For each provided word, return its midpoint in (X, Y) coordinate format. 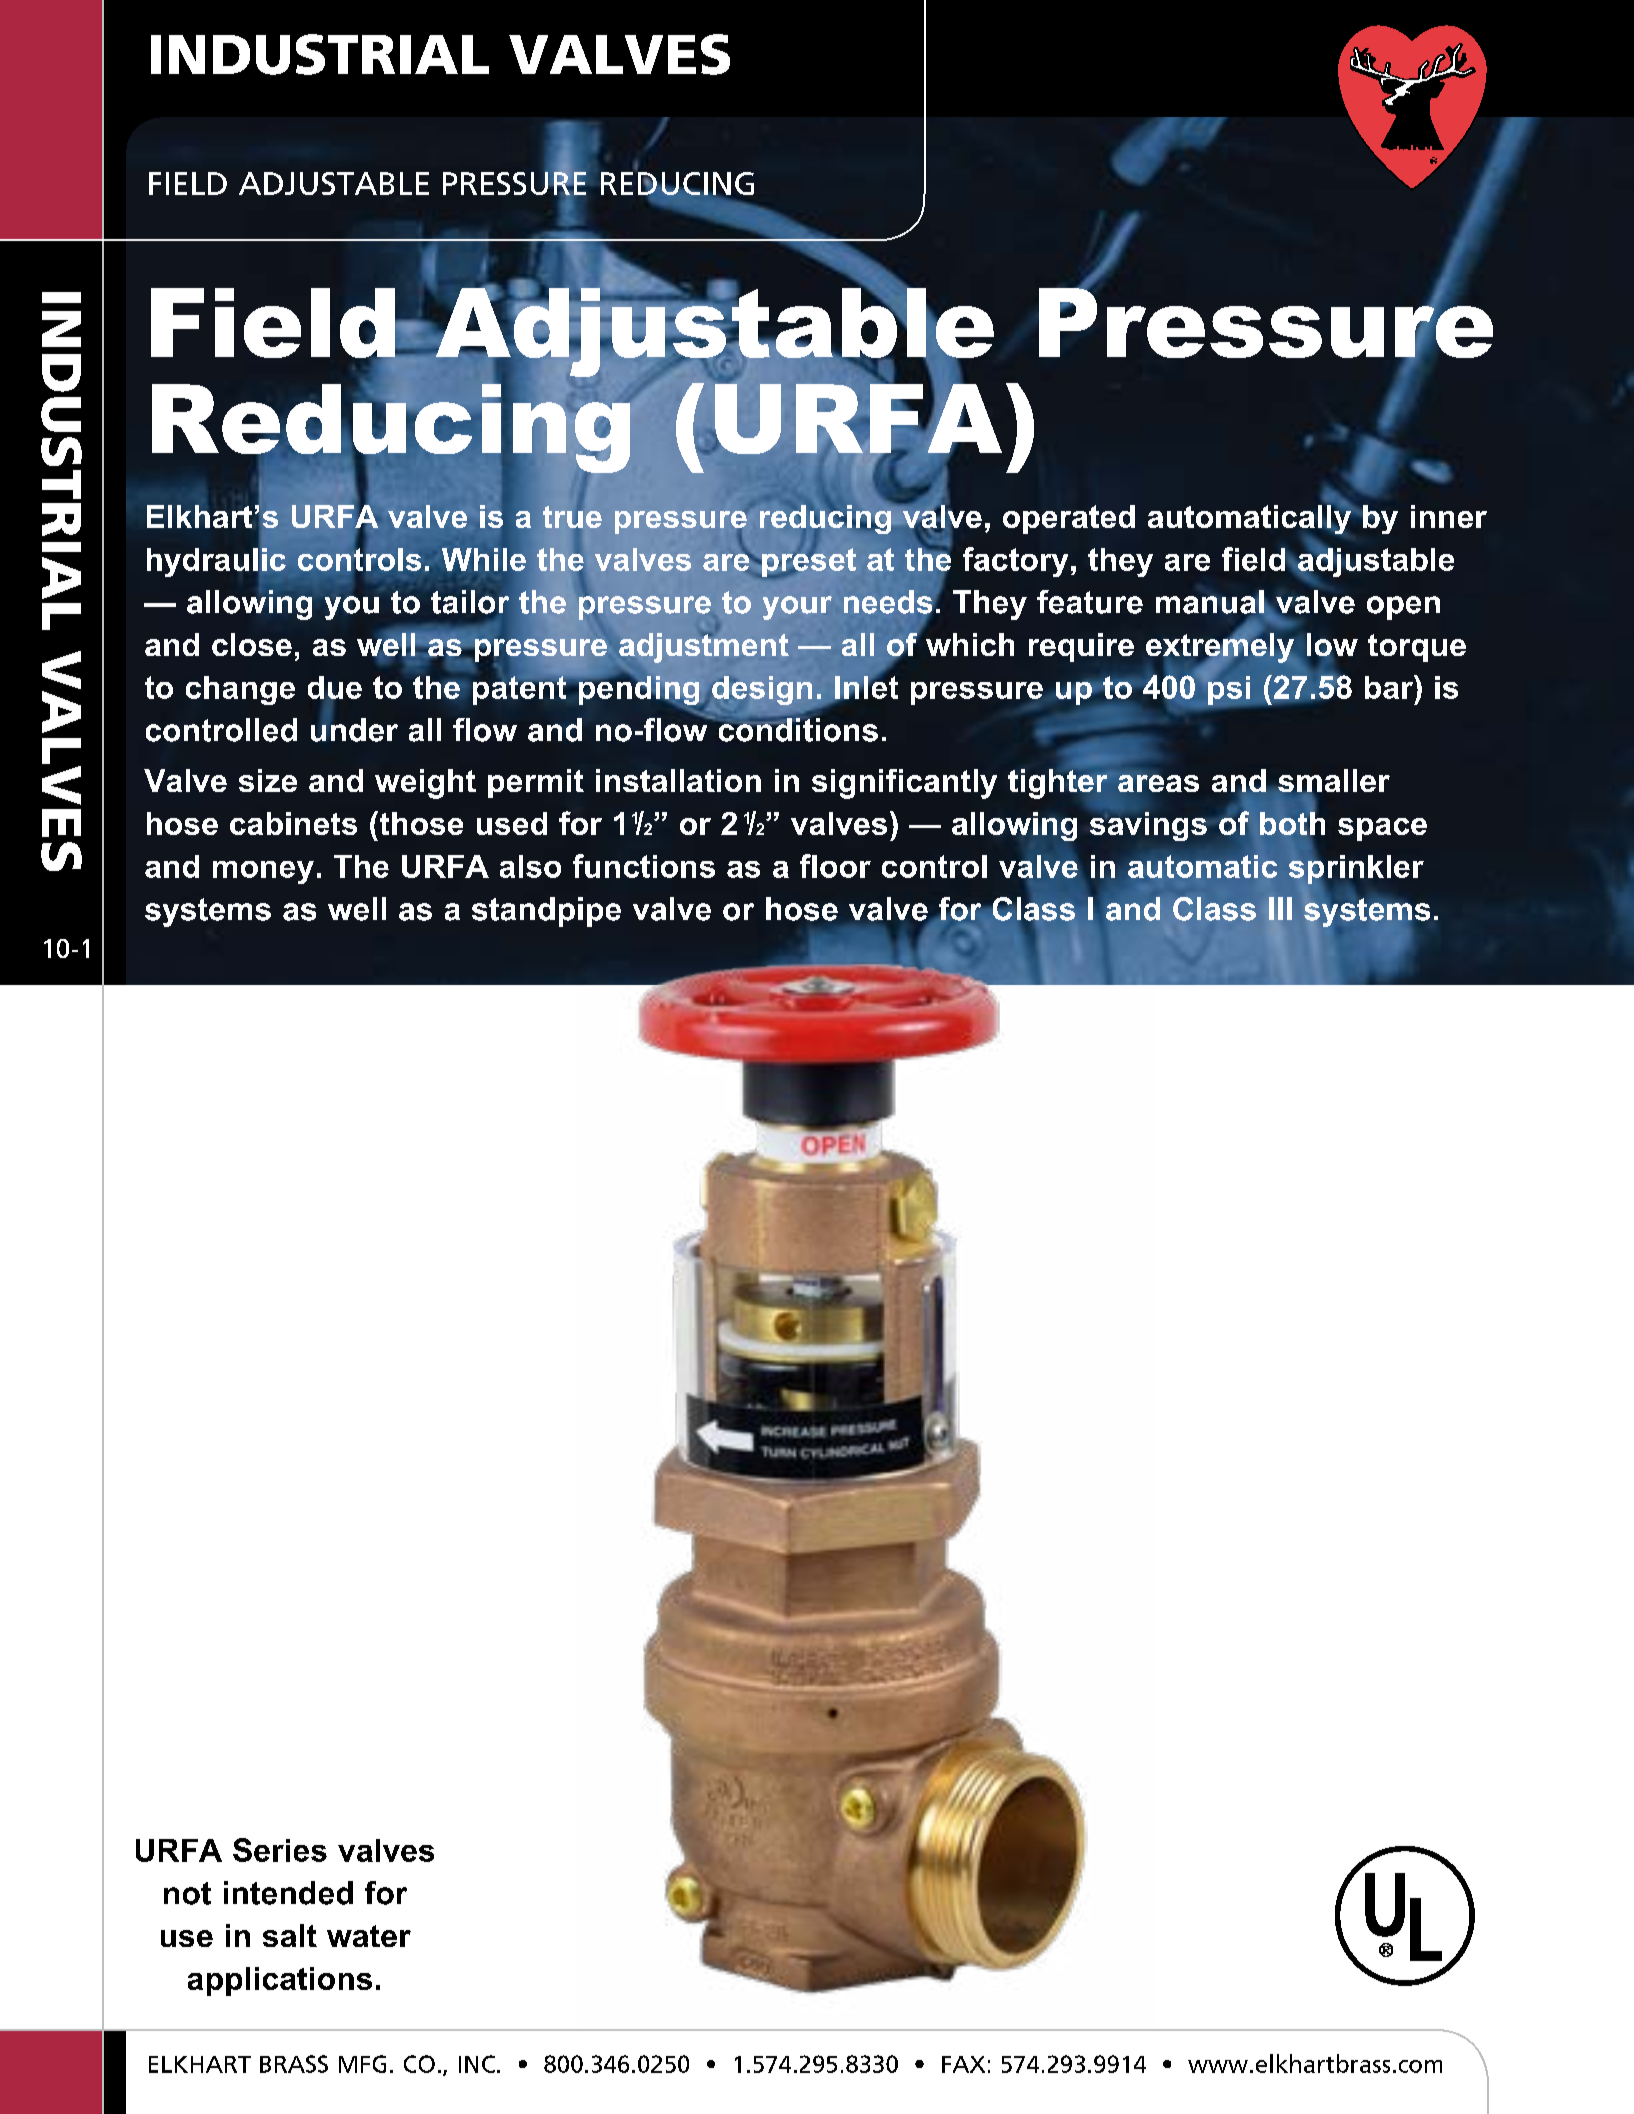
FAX (963, 2064)
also (530, 866)
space (1382, 829)
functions (644, 866)
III (1280, 908)
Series (280, 1850)
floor (835, 866)
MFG (362, 2064)
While (484, 559)
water (369, 1936)
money (263, 872)
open (1403, 608)
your (797, 608)
